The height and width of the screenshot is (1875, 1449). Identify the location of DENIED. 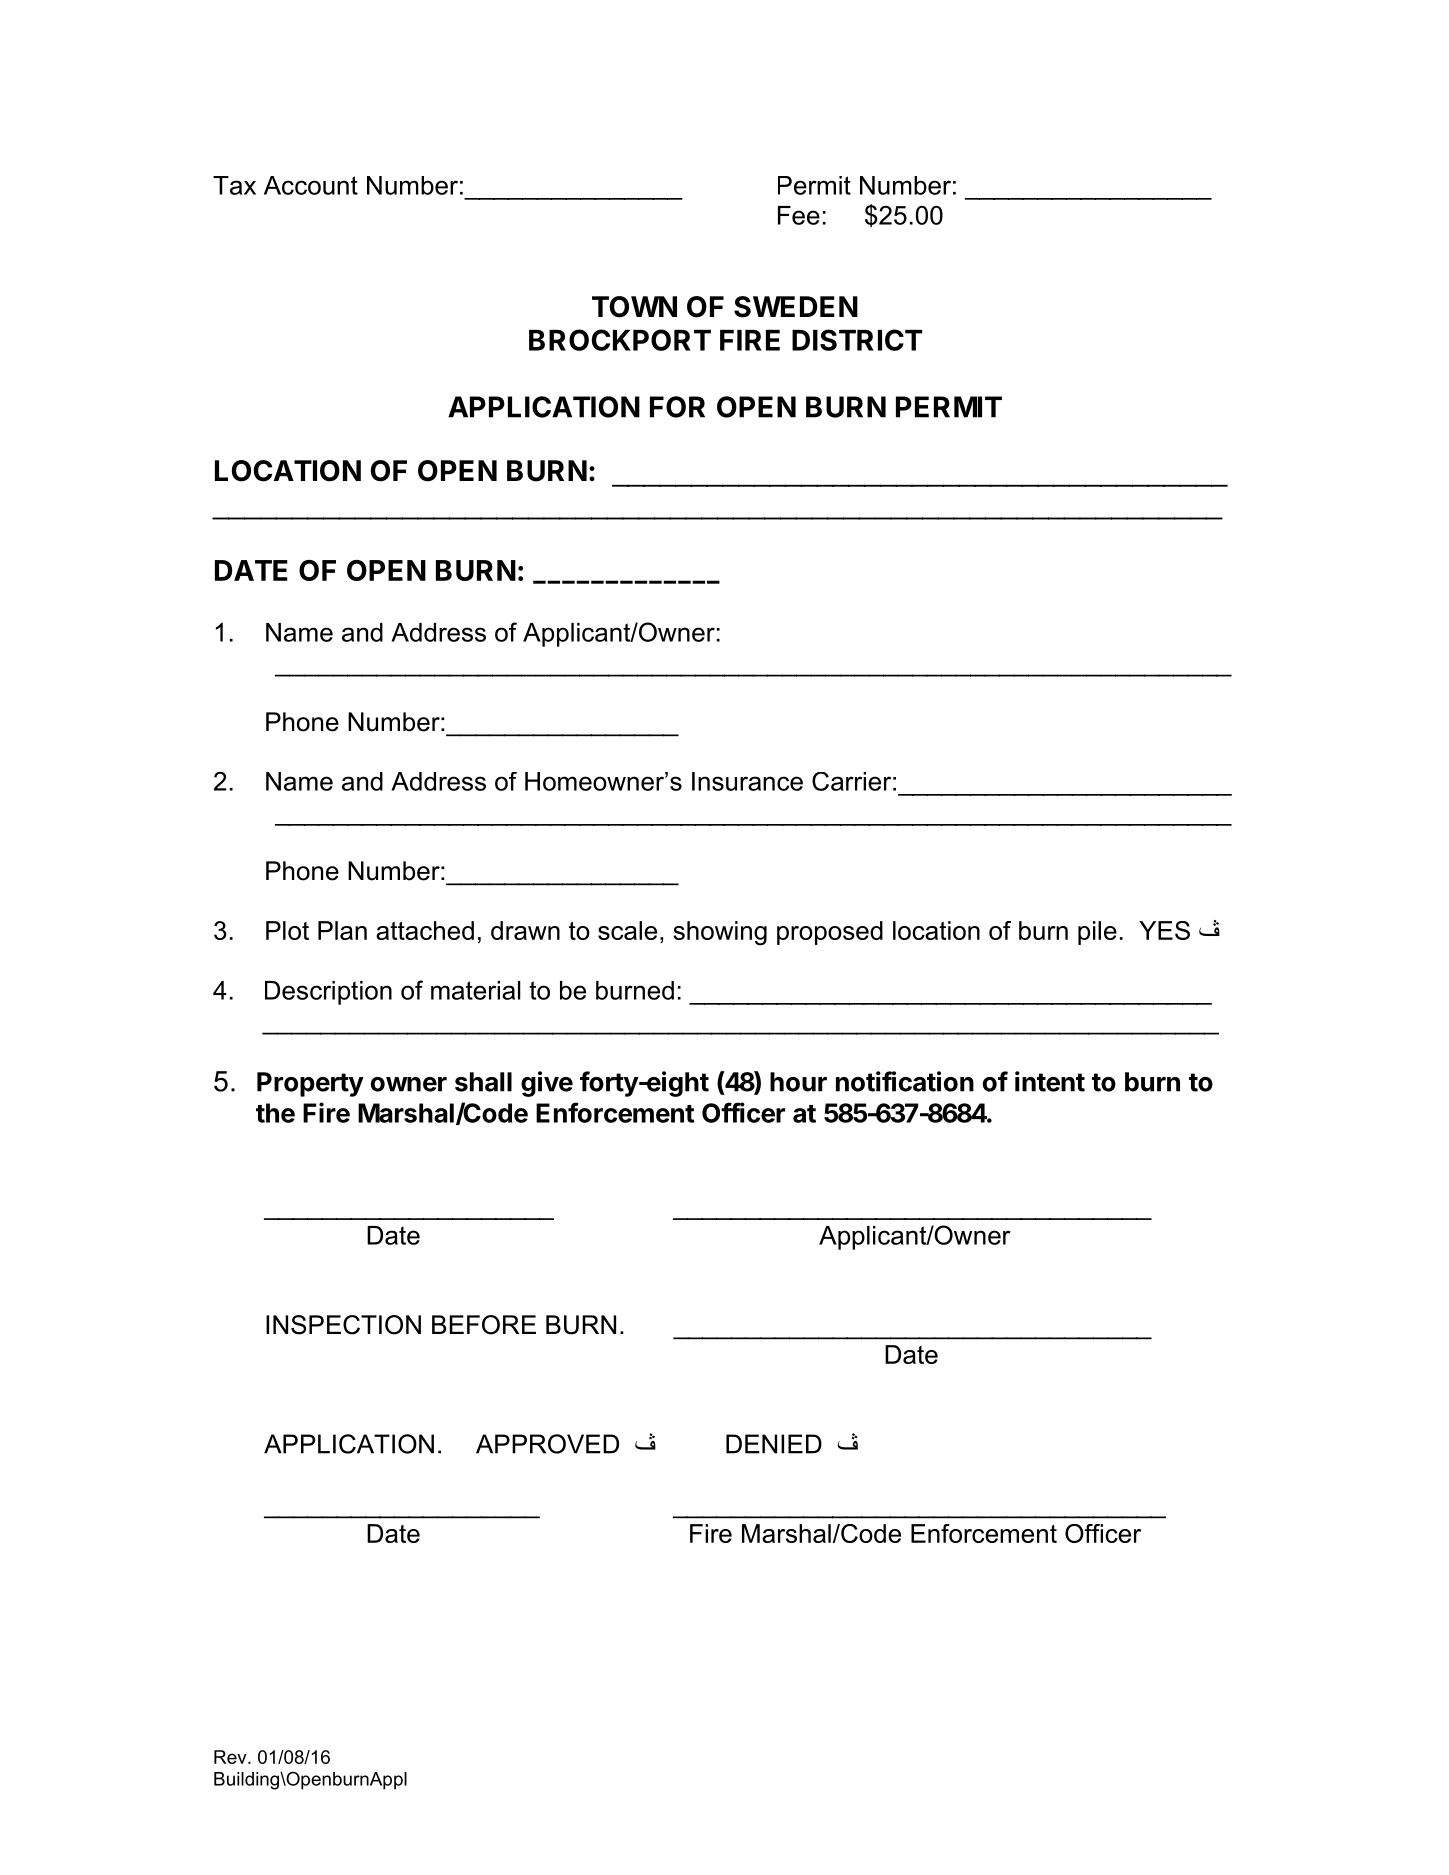
(774, 1444).
